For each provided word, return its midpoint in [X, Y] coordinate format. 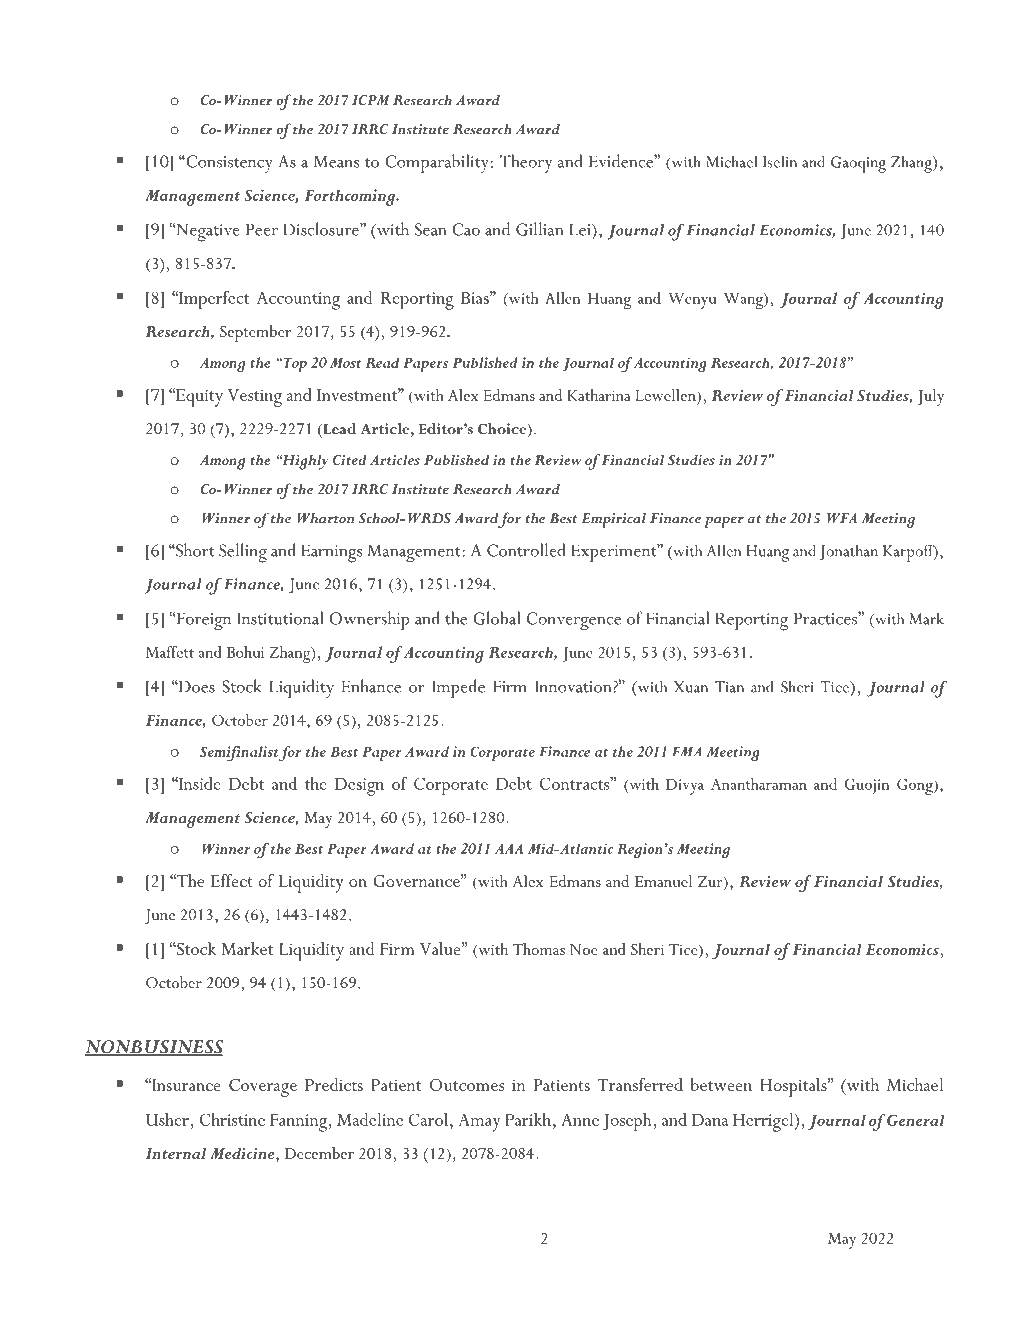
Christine [232, 1119]
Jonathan [849, 552]
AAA [509, 849]
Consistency [228, 163]
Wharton [325, 518]
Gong [916, 786]
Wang [744, 301]
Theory [526, 163]
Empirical [614, 520]
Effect [232, 880]
